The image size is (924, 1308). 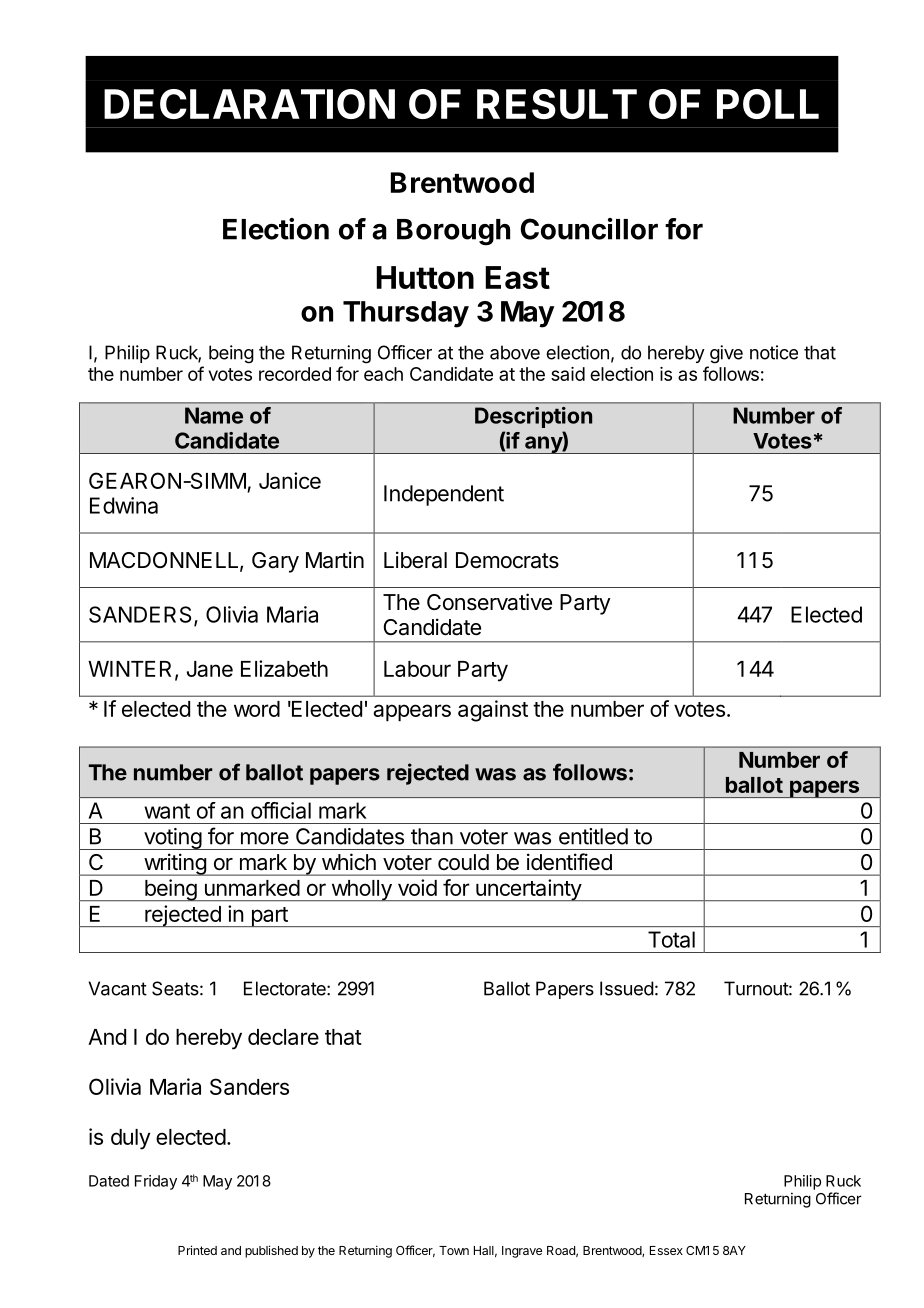 I want to click on Jane, so click(x=210, y=669).
